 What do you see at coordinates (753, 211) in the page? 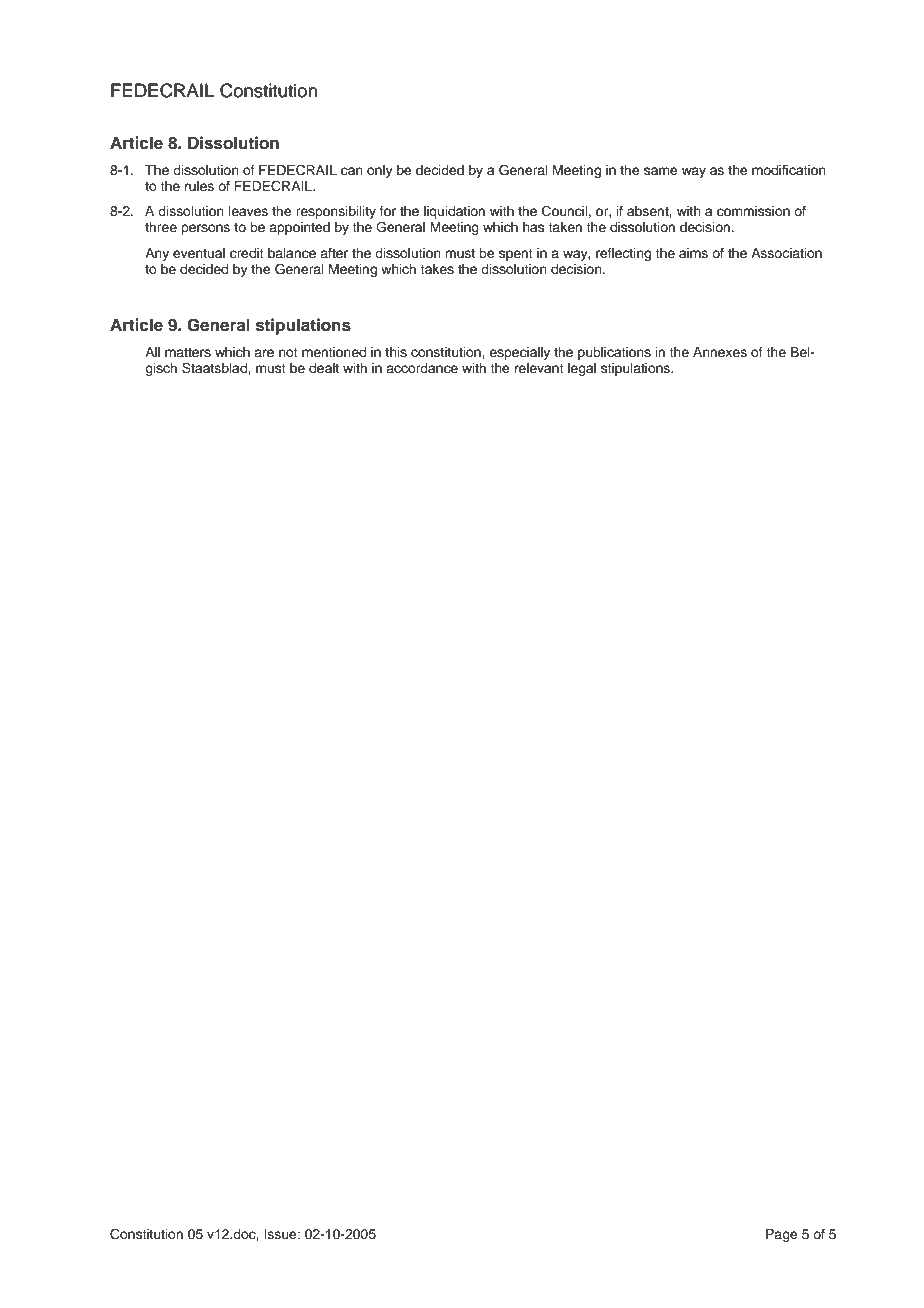
I see `commission` at bounding box center [753, 211].
